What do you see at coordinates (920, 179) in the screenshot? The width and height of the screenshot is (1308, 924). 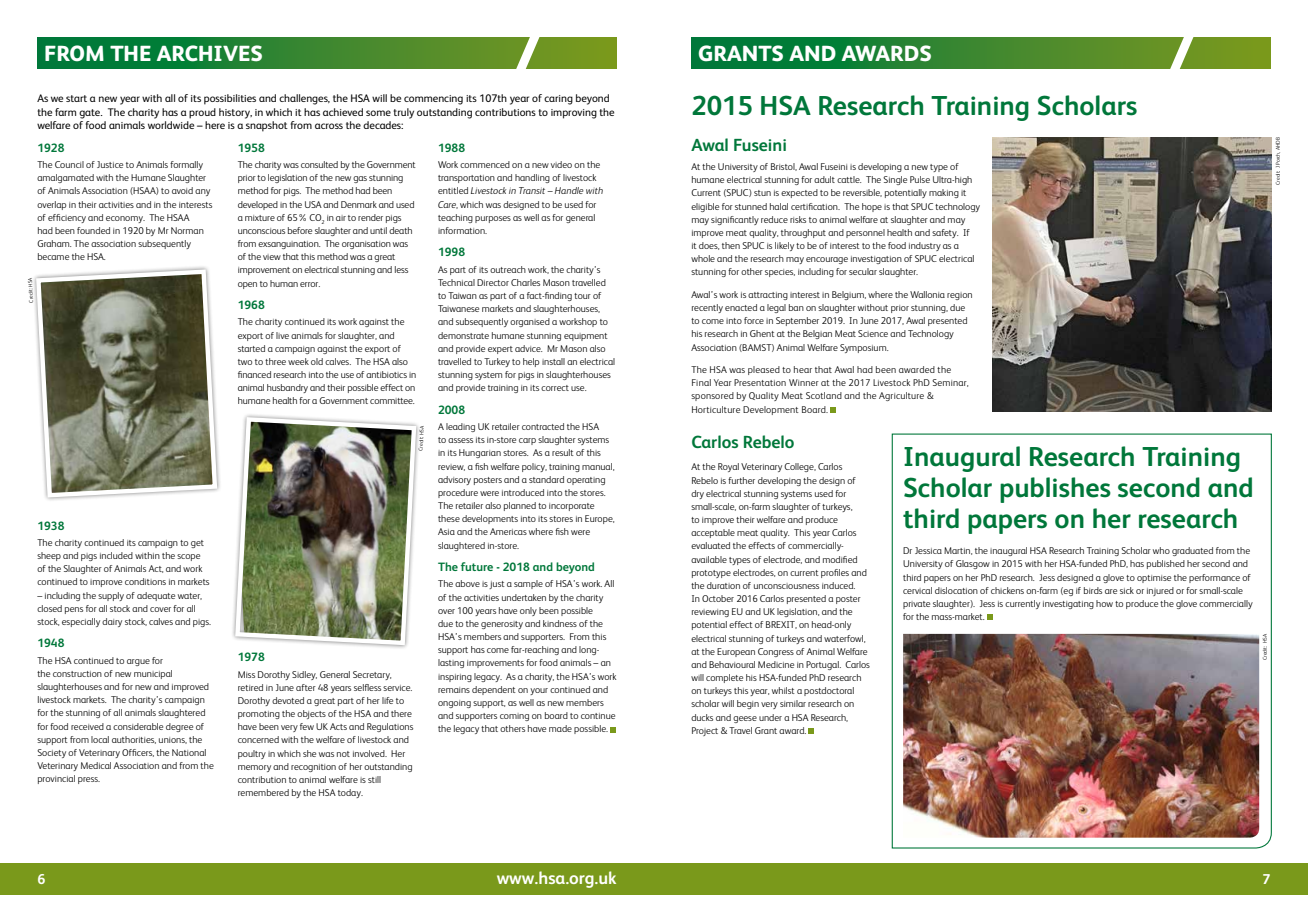 I see `Pulse` at bounding box center [920, 179].
